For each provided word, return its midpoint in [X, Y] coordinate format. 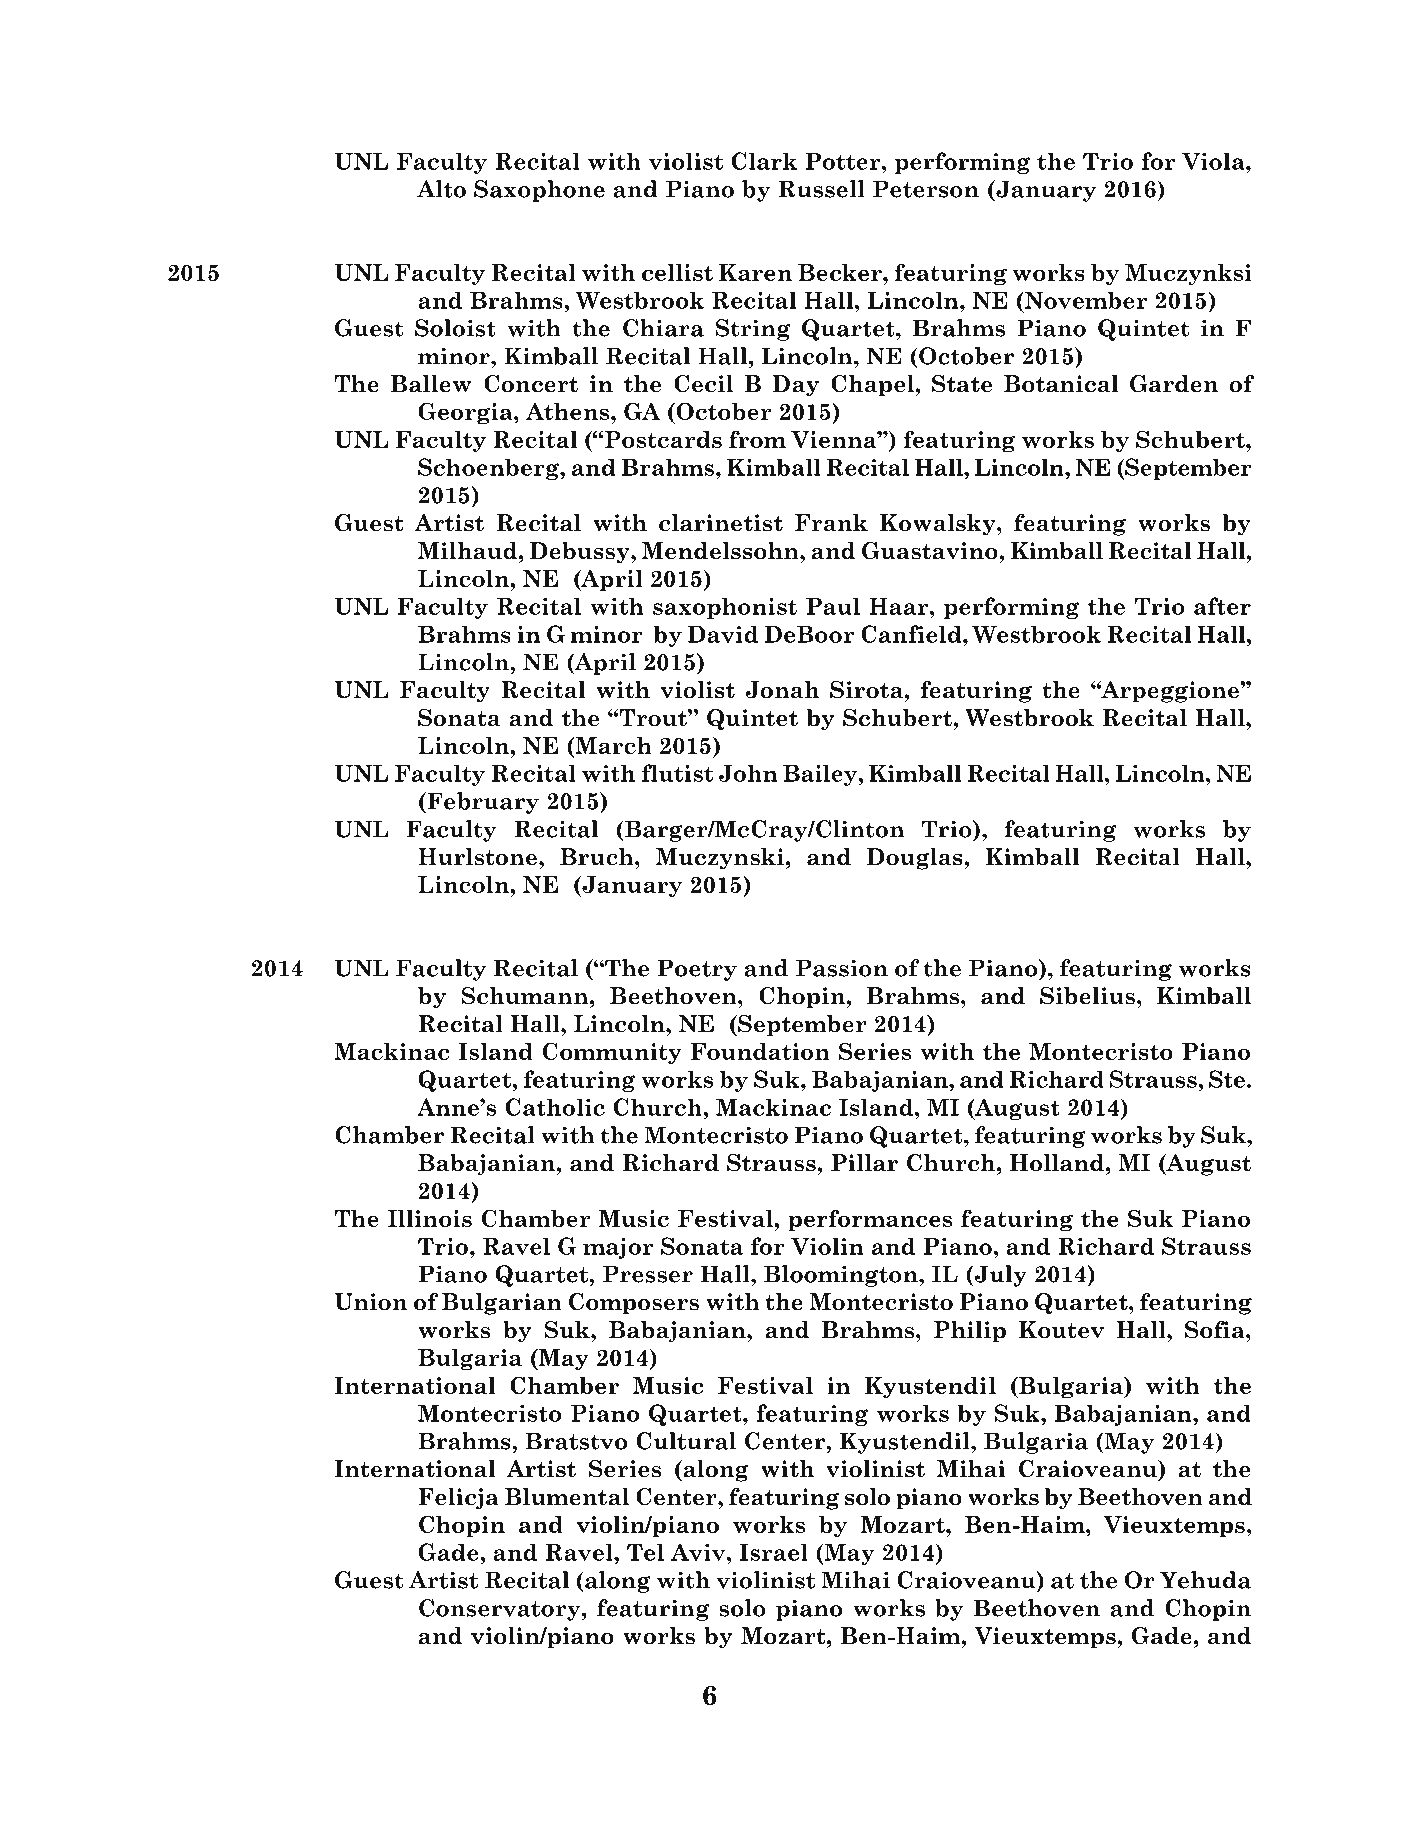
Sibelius [1087, 996]
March [612, 747]
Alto [441, 189]
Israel [773, 1552]
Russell [822, 189]
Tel [645, 1552]
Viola [1214, 161]
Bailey [821, 775]
